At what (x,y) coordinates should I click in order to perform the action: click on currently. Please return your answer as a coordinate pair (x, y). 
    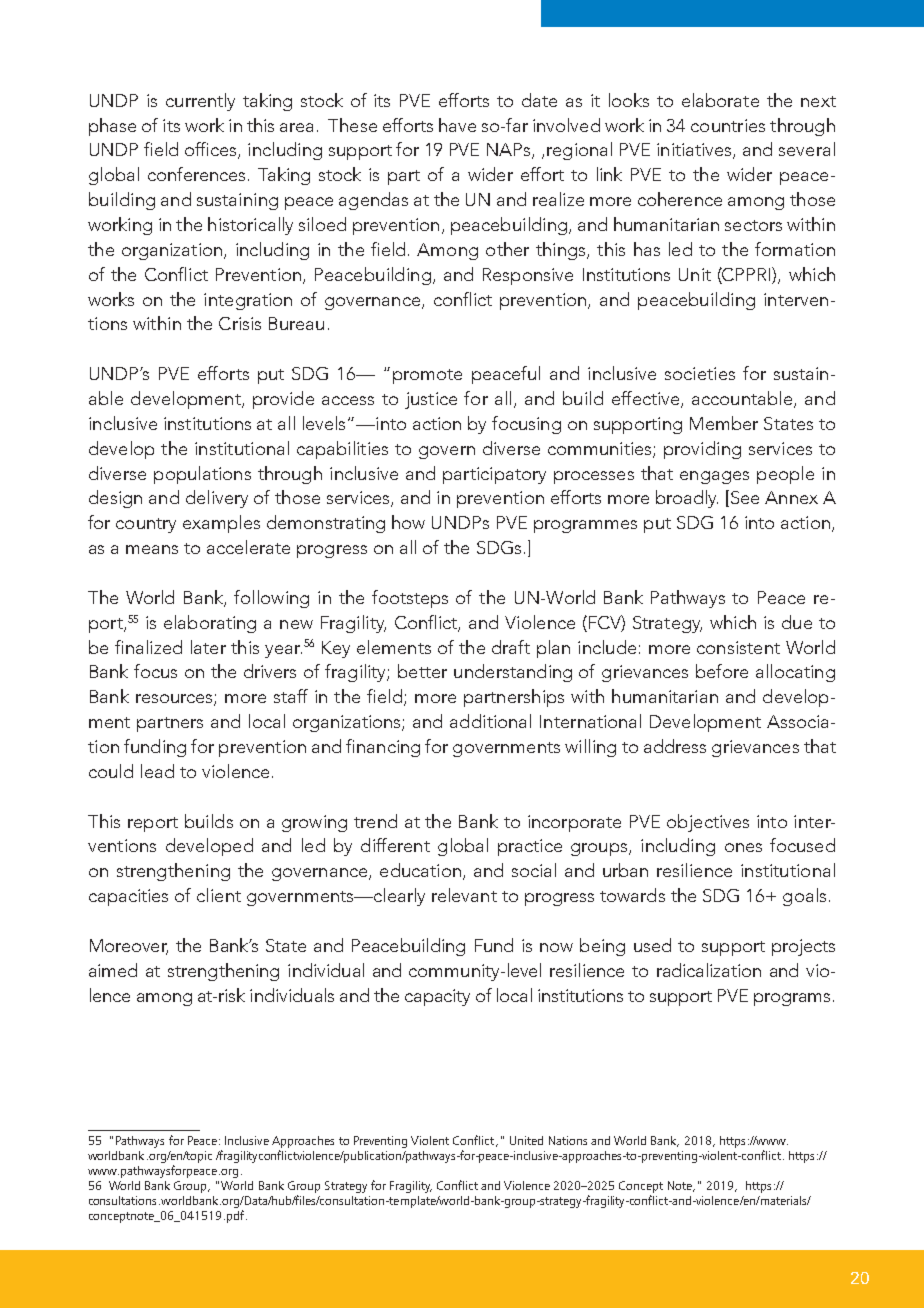
    Looking at the image, I should click on (200, 102).
